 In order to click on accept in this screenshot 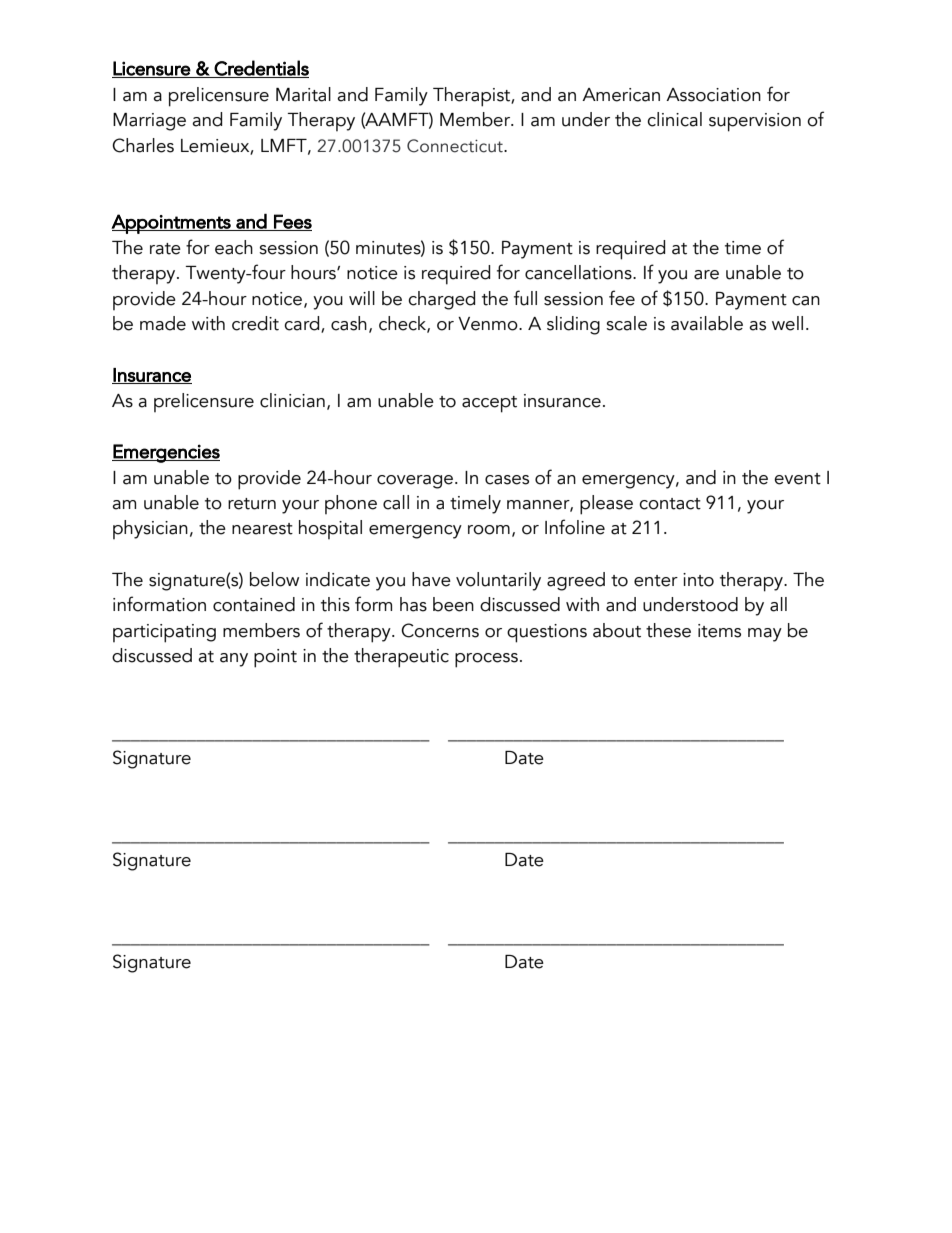, I will do `click(489, 404)`.
